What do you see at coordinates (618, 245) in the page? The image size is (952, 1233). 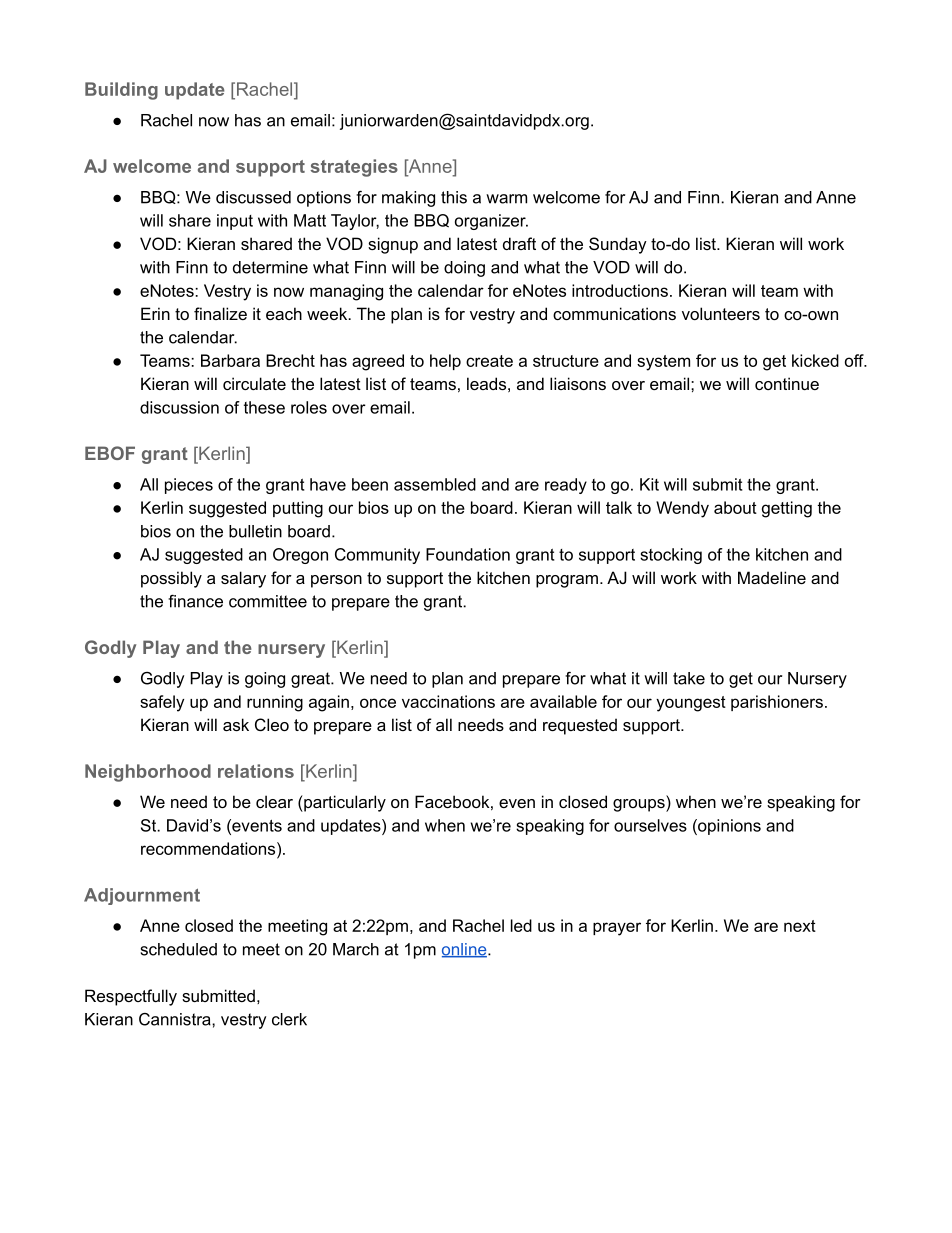 I see `Sunday` at bounding box center [618, 245].
